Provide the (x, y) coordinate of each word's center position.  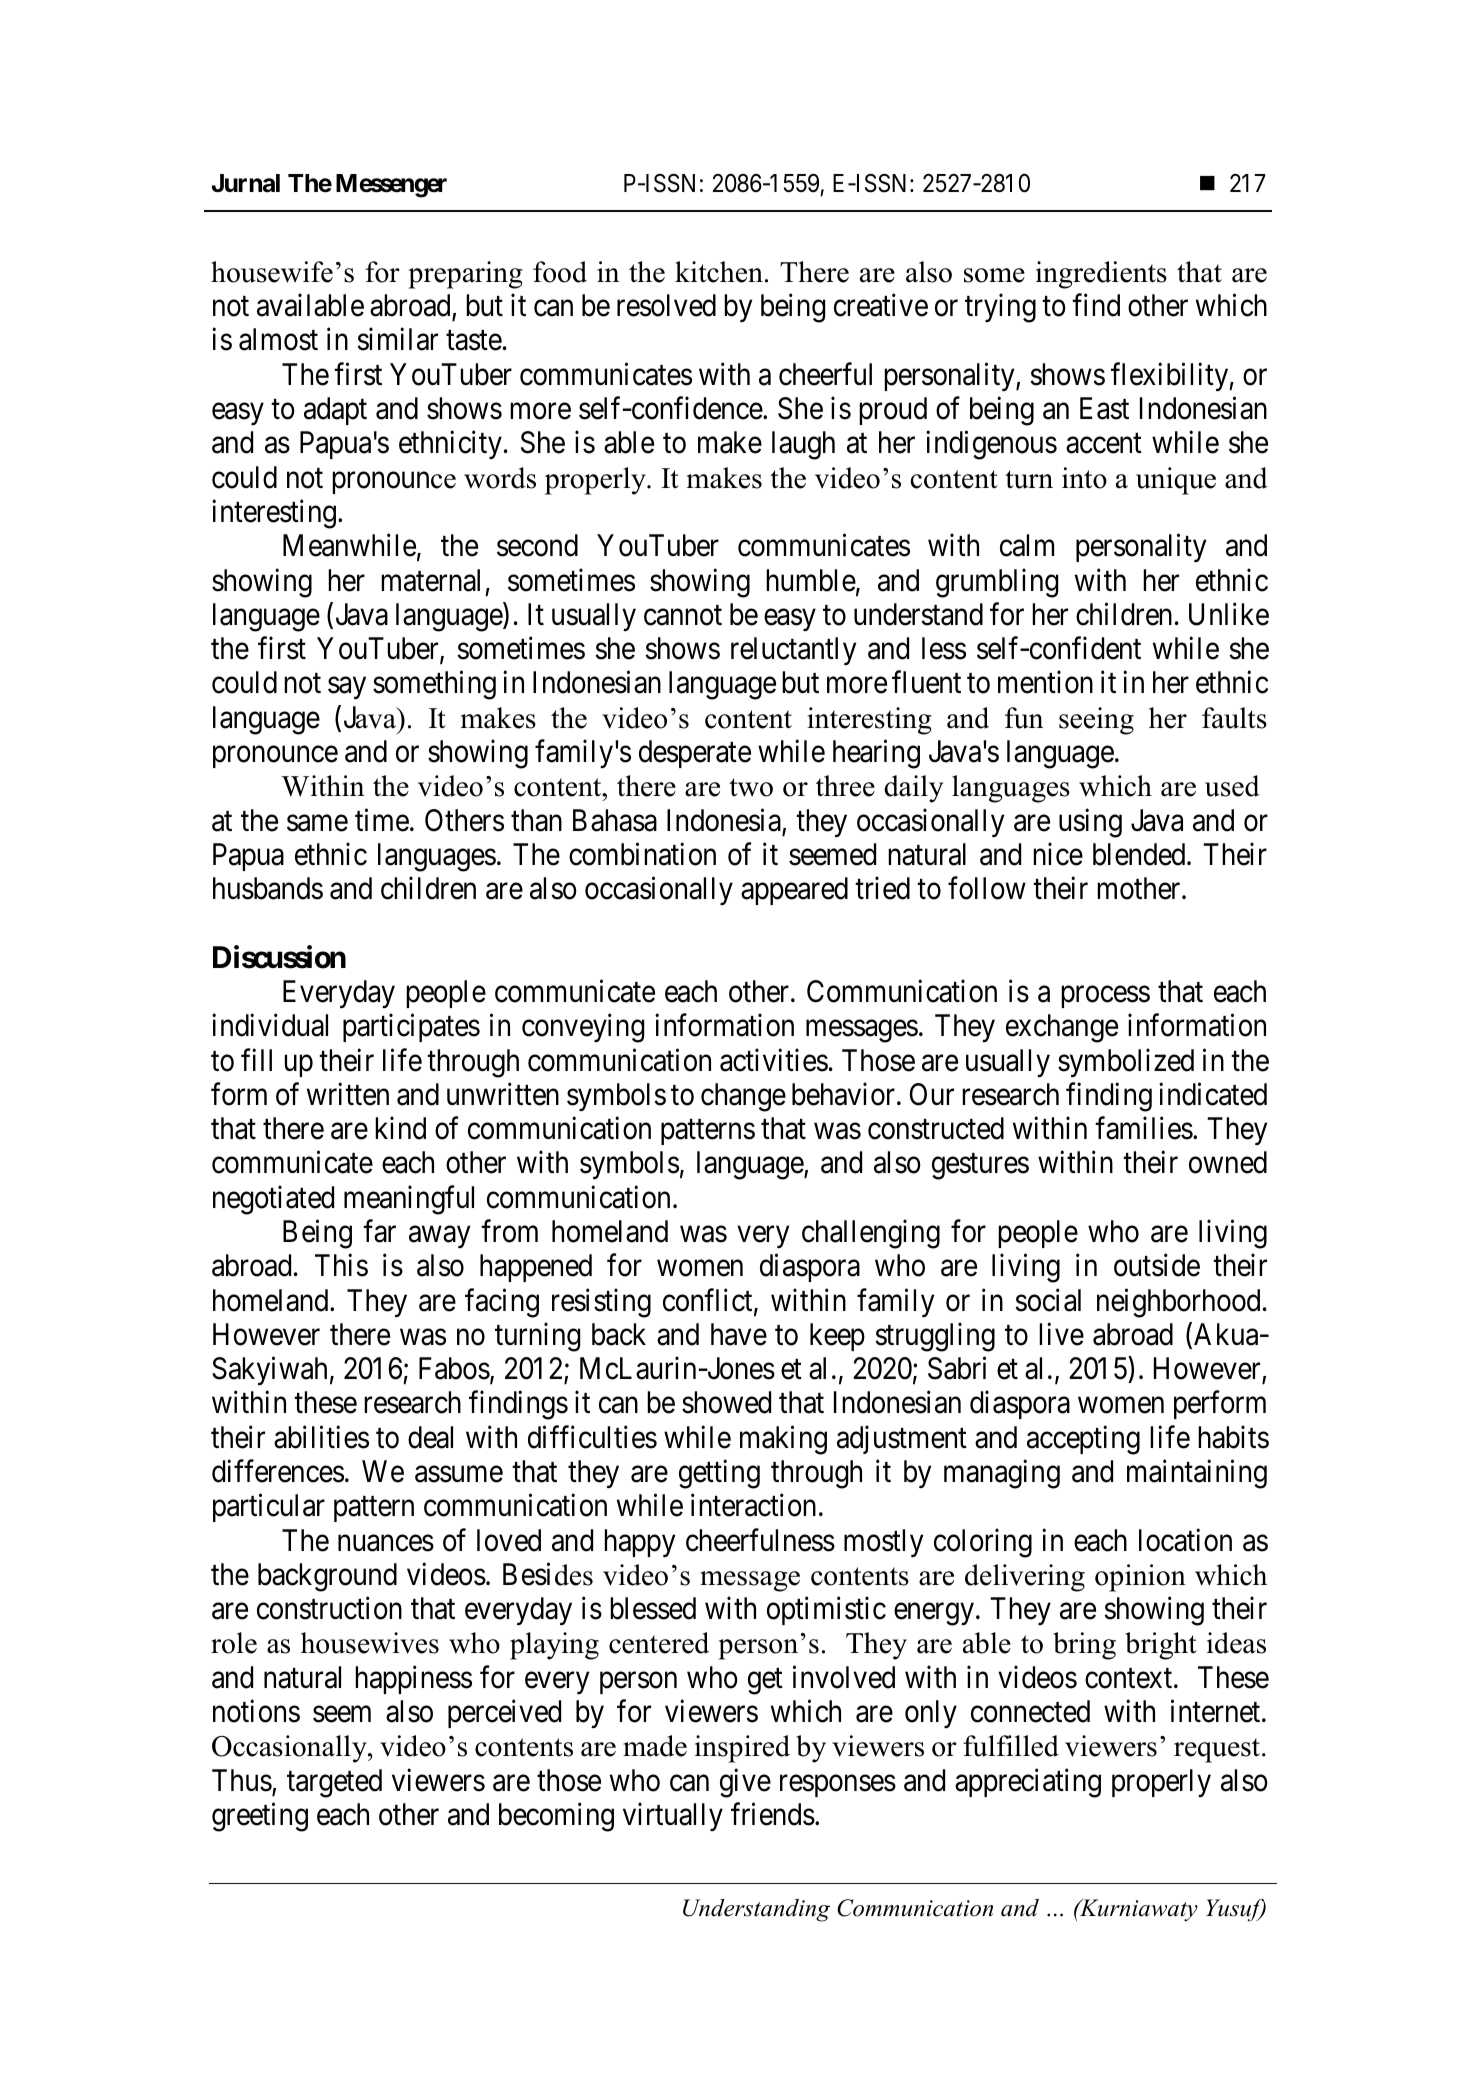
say (347, 688)
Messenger (391, 186)
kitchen (719, 272)
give (745, 1783)
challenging (871, 1234)
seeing (1096, 721)
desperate (695, 754)
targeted (334, 1783)
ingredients (1101, 275)
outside (1157, 1265)
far (379, 1231)
